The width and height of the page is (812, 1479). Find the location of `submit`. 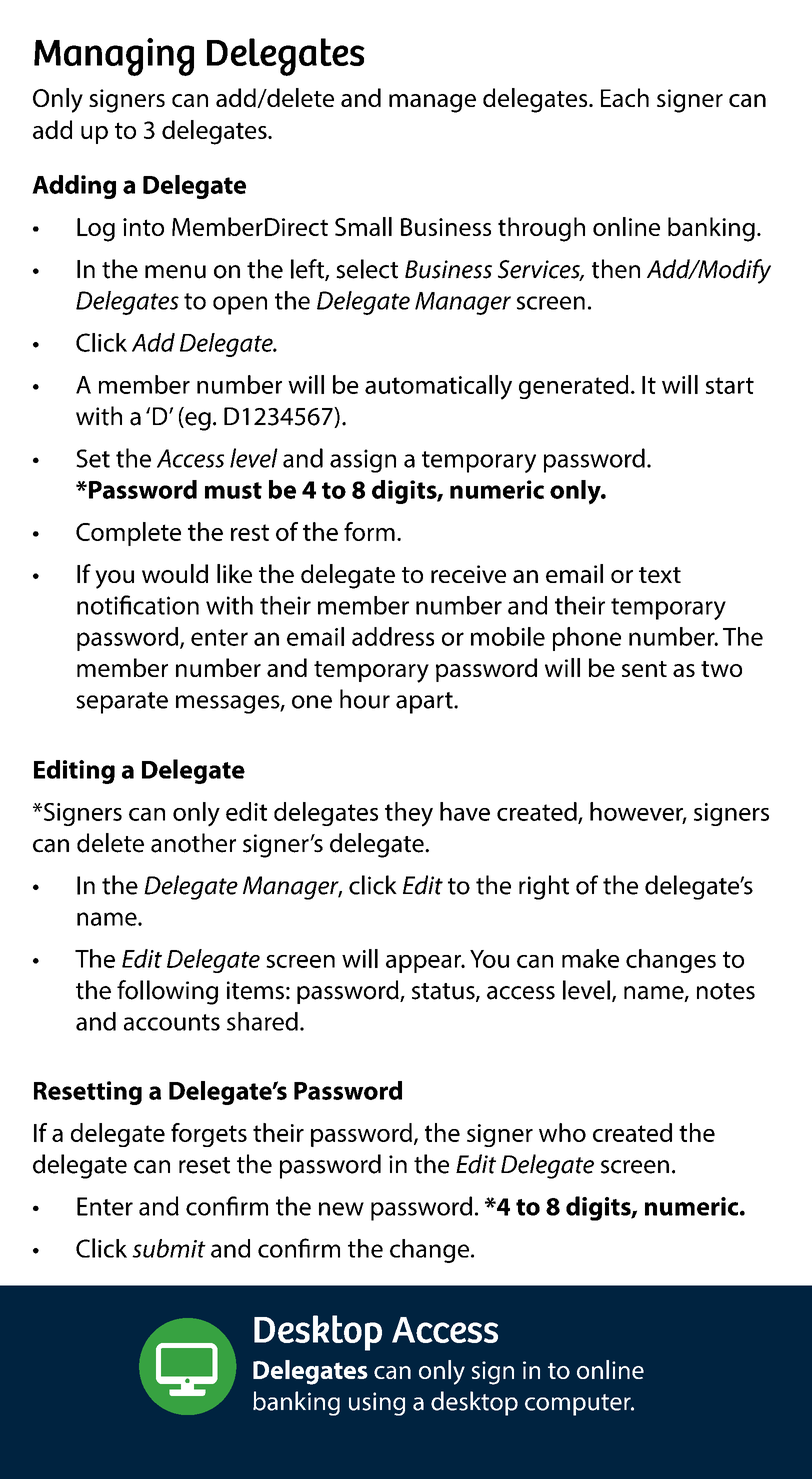

submit is located at coordinates (169, 1248).
